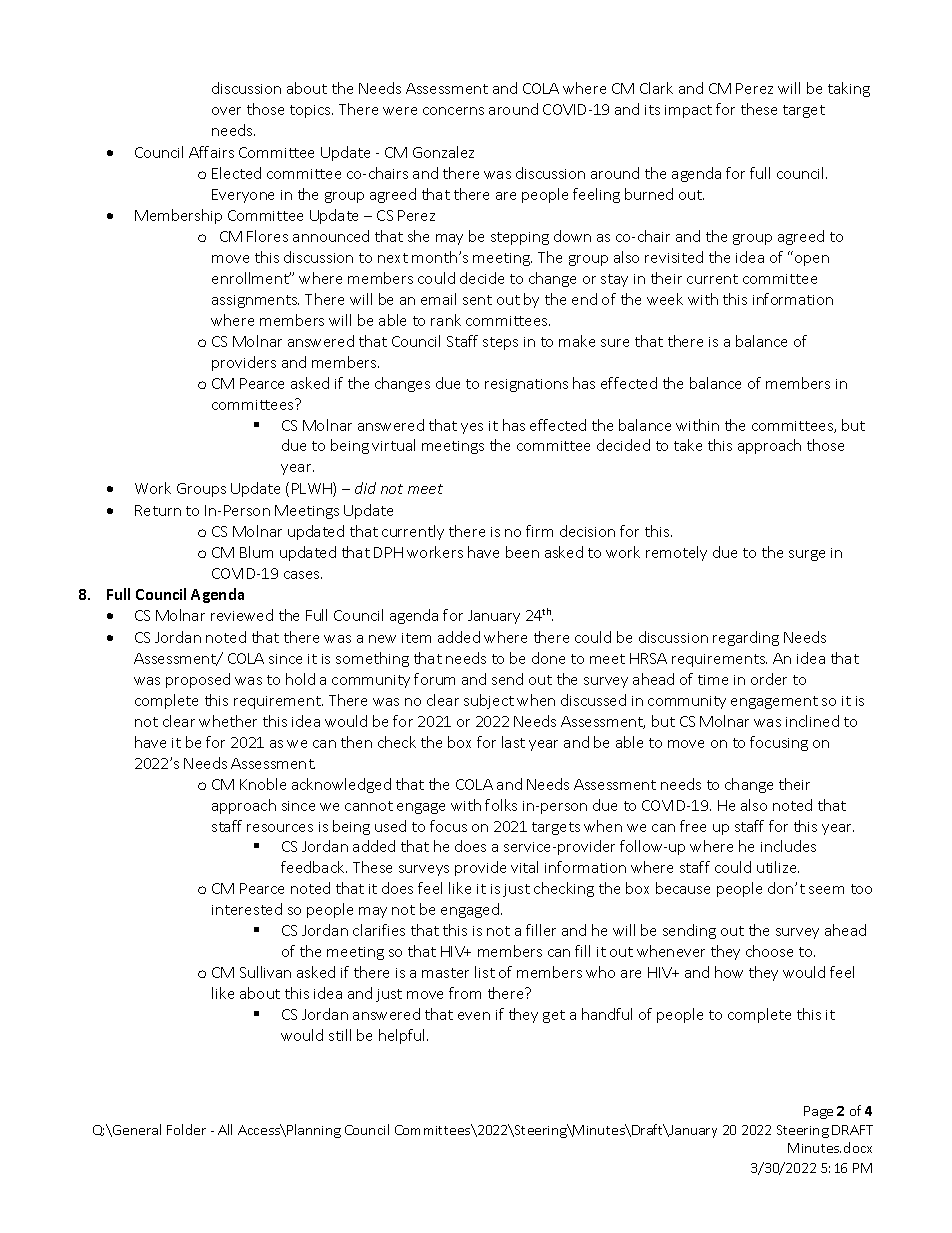 The height and width of the screenshot is (1233, 952). Describe the element at coordinates (247, 909) in the screenshot. I see `interested` at that location.
